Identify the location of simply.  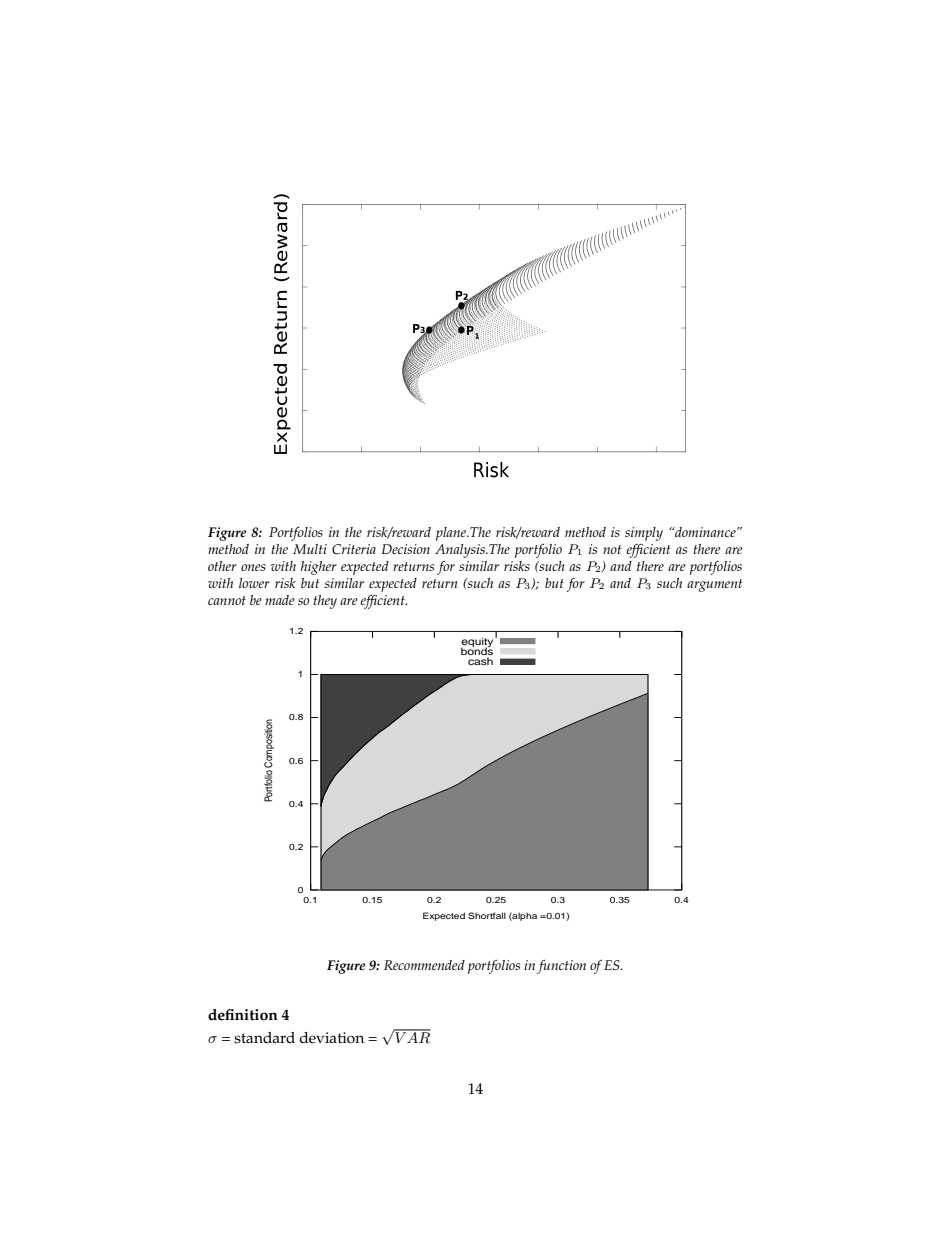
(644, 534).
